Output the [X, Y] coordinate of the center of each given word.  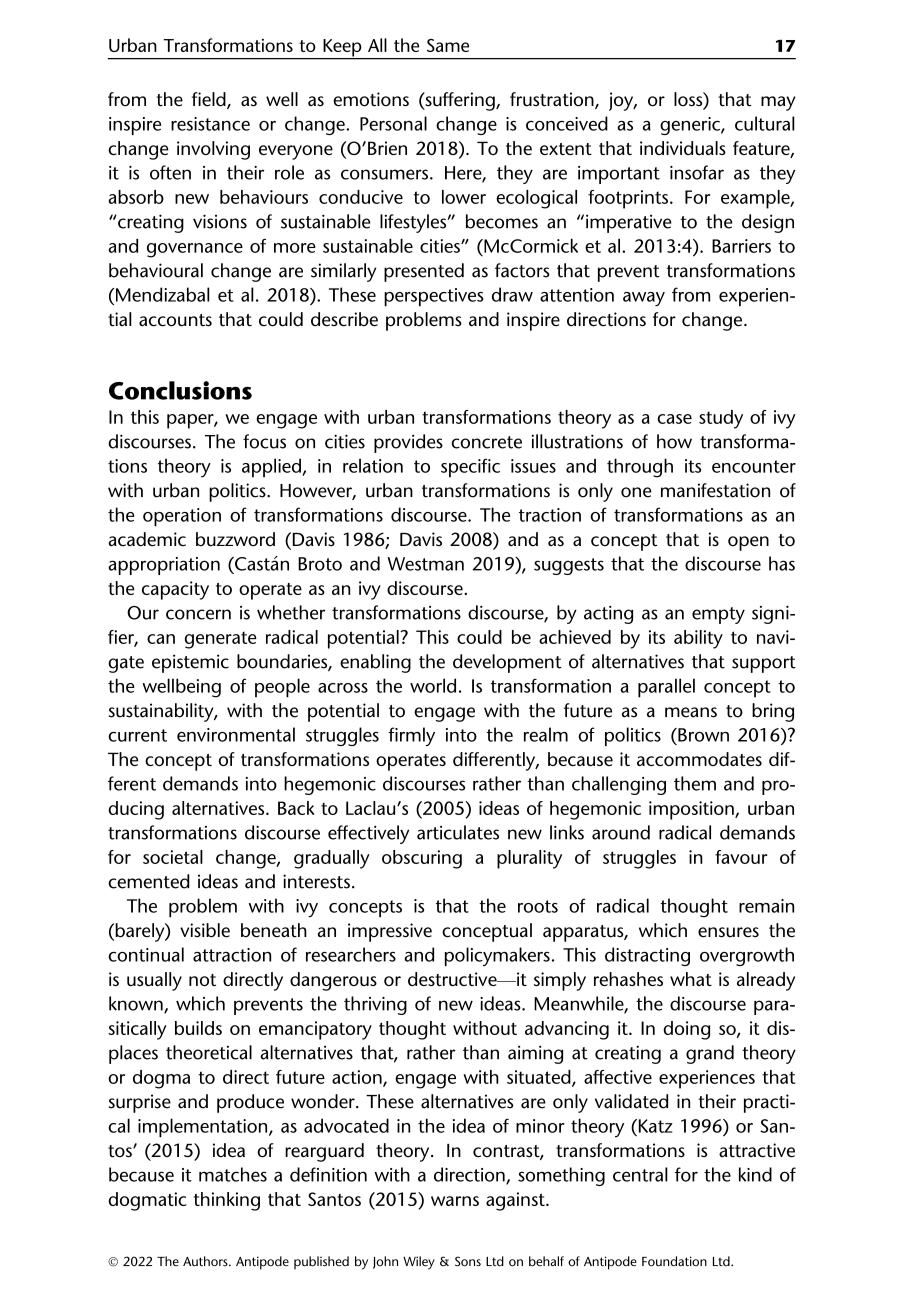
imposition [692, 810]
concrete [486, 442]
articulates [458, 832]
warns [455, 1201]
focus [264, 441]
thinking [227, 1201]
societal [173, 857]
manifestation [715, 490]
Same [448, 45]
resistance [210, 124]
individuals [683, 148]
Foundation [674, 1261]
